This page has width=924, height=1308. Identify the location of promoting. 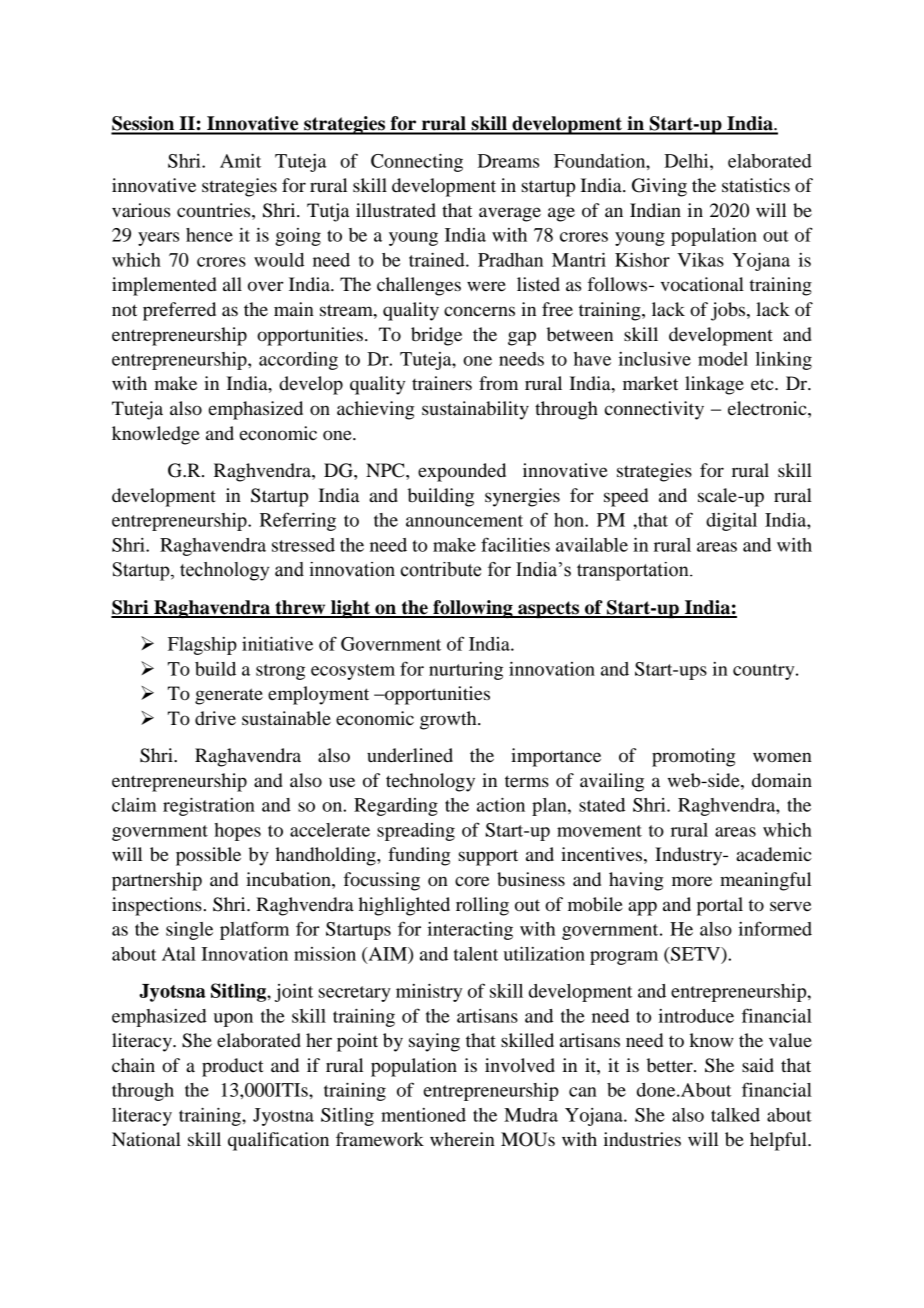
(693, 757).
